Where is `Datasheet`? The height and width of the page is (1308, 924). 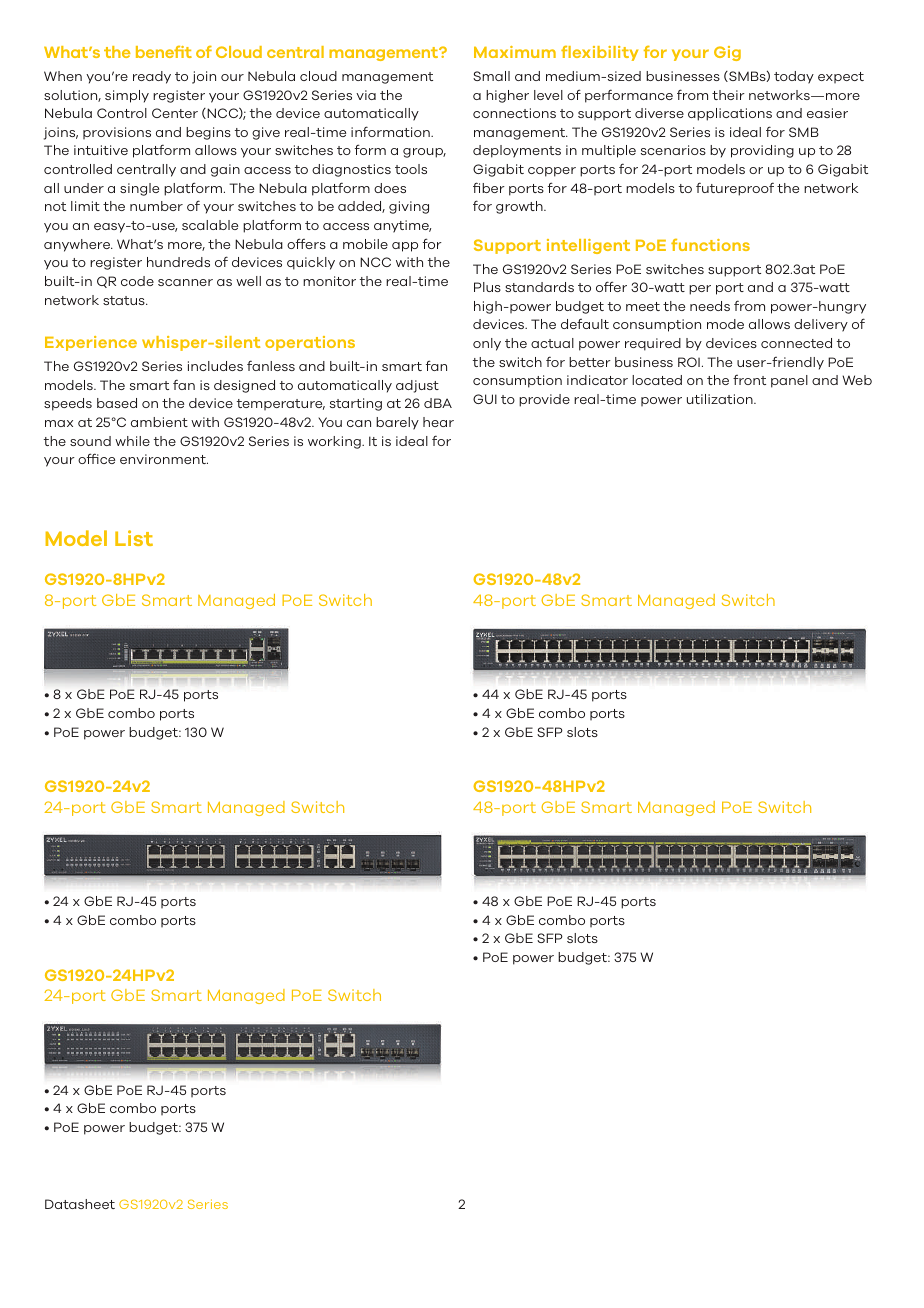
Datasheet is located at coordinates (80, 1204).
